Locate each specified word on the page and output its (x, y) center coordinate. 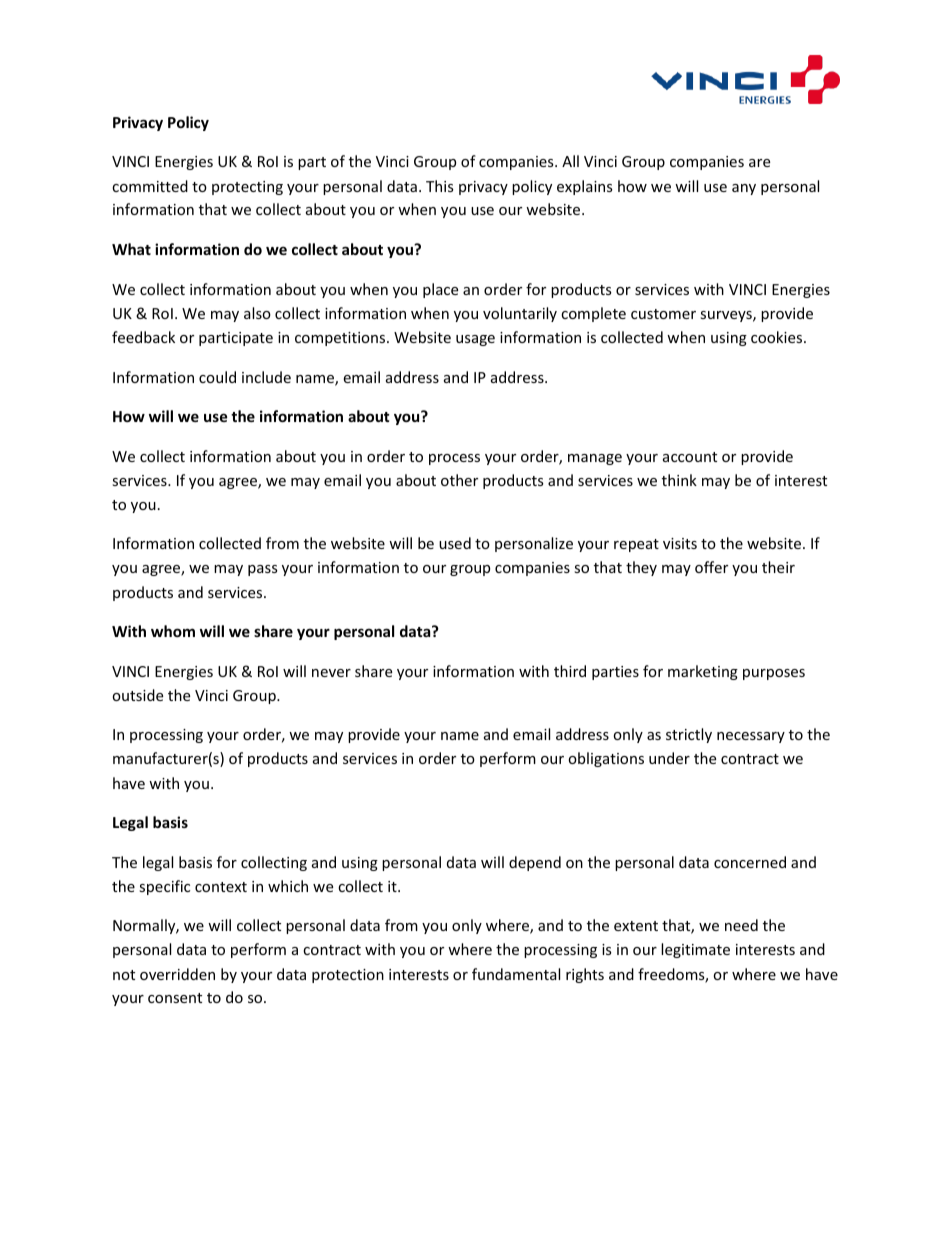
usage (475, 340)
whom (173, 631)
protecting (247, 188)
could (217, 377)
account (690, 457)
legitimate (695, 950)
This (440, 186)
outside (137, 695)
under (669, 758)
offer (711, 567)
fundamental (516, 974)
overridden (177, 974)
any (744, 189)
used (455, 543)
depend (535, 863)
